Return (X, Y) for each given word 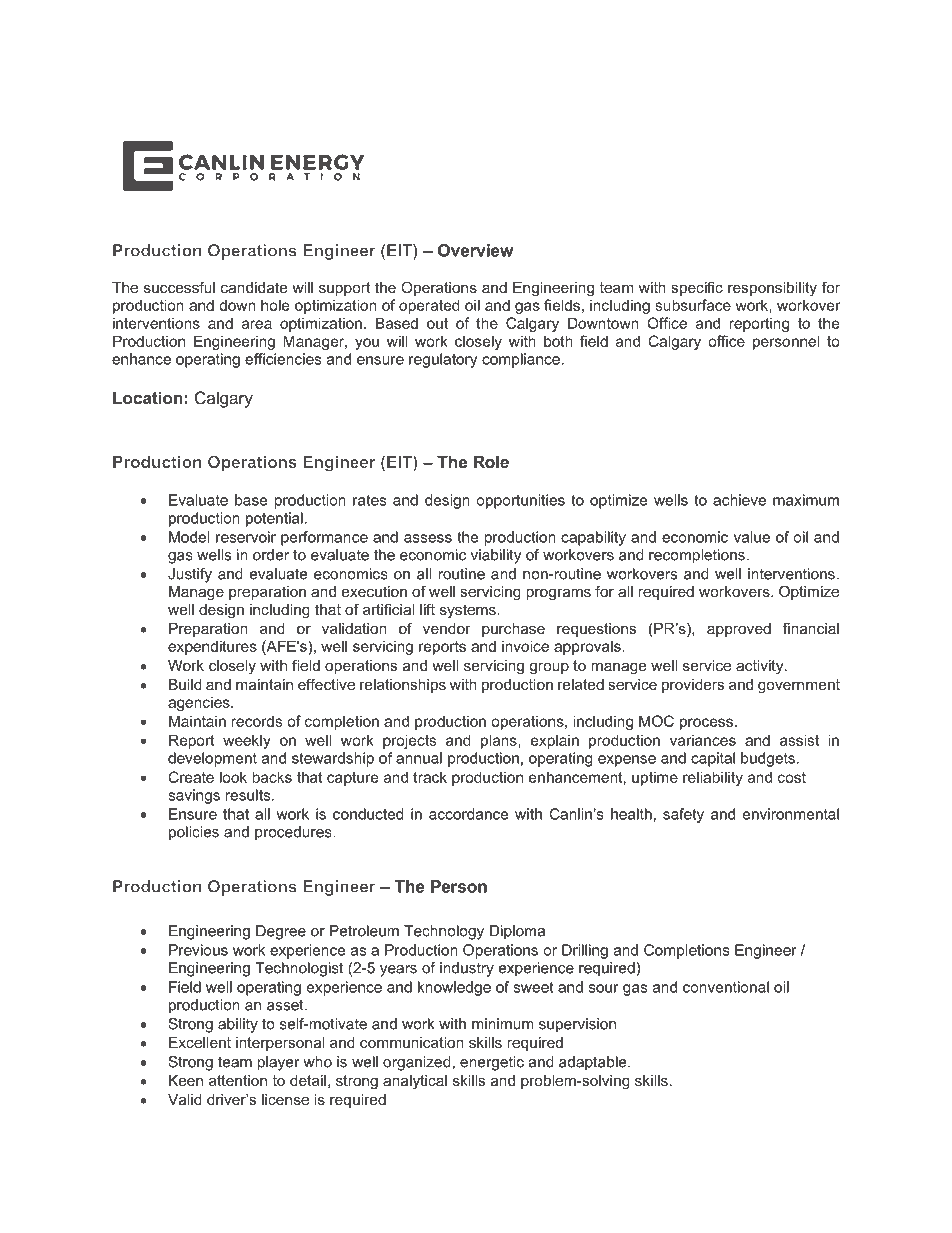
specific (697, 288)
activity (761, 667)
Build (185, 684)
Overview (475, 250)
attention (238, 1080)
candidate (254, 287)
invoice (525, 646)
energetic (492, 1063)
